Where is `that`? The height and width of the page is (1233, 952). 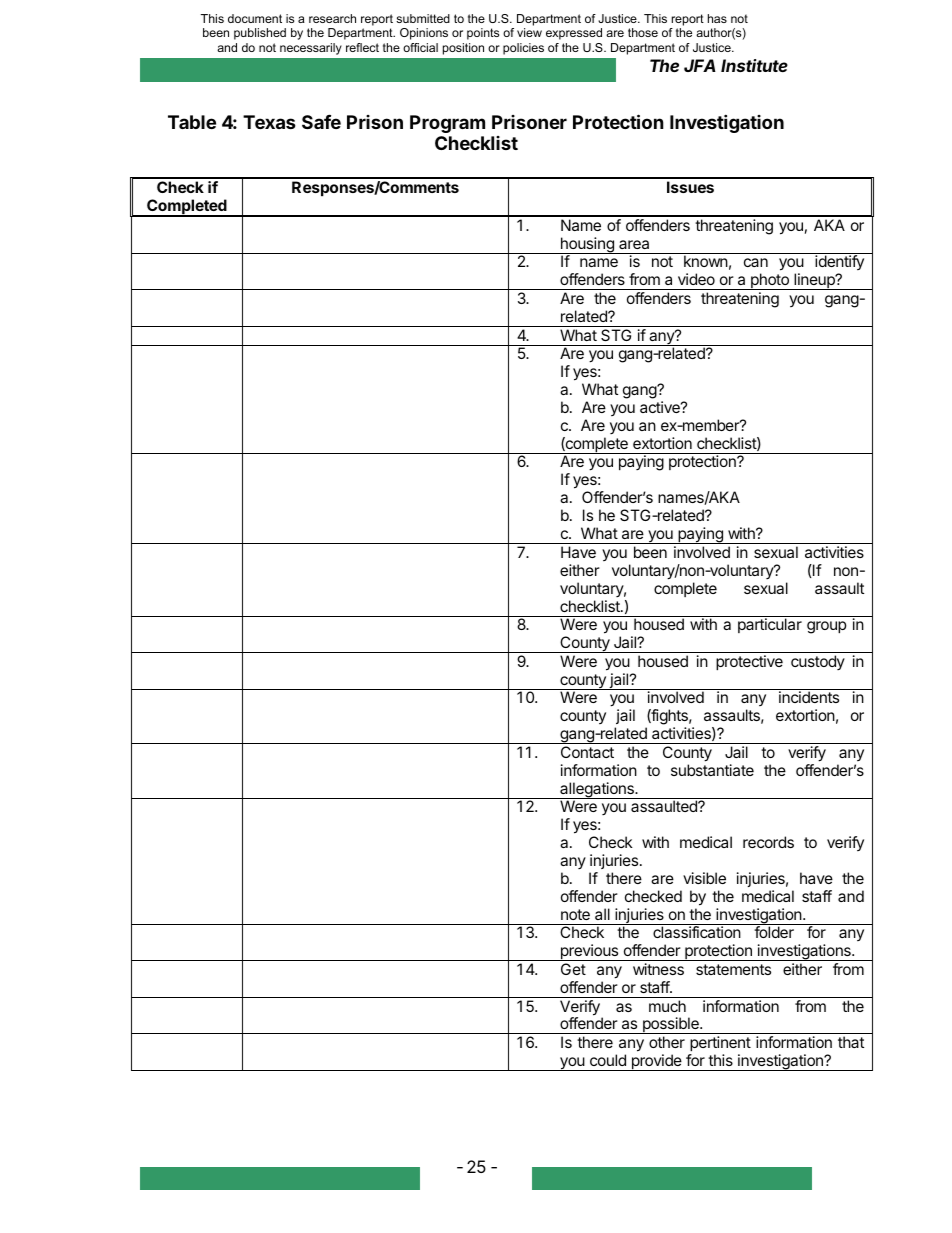 that is located at coordinates (851, 1042).
